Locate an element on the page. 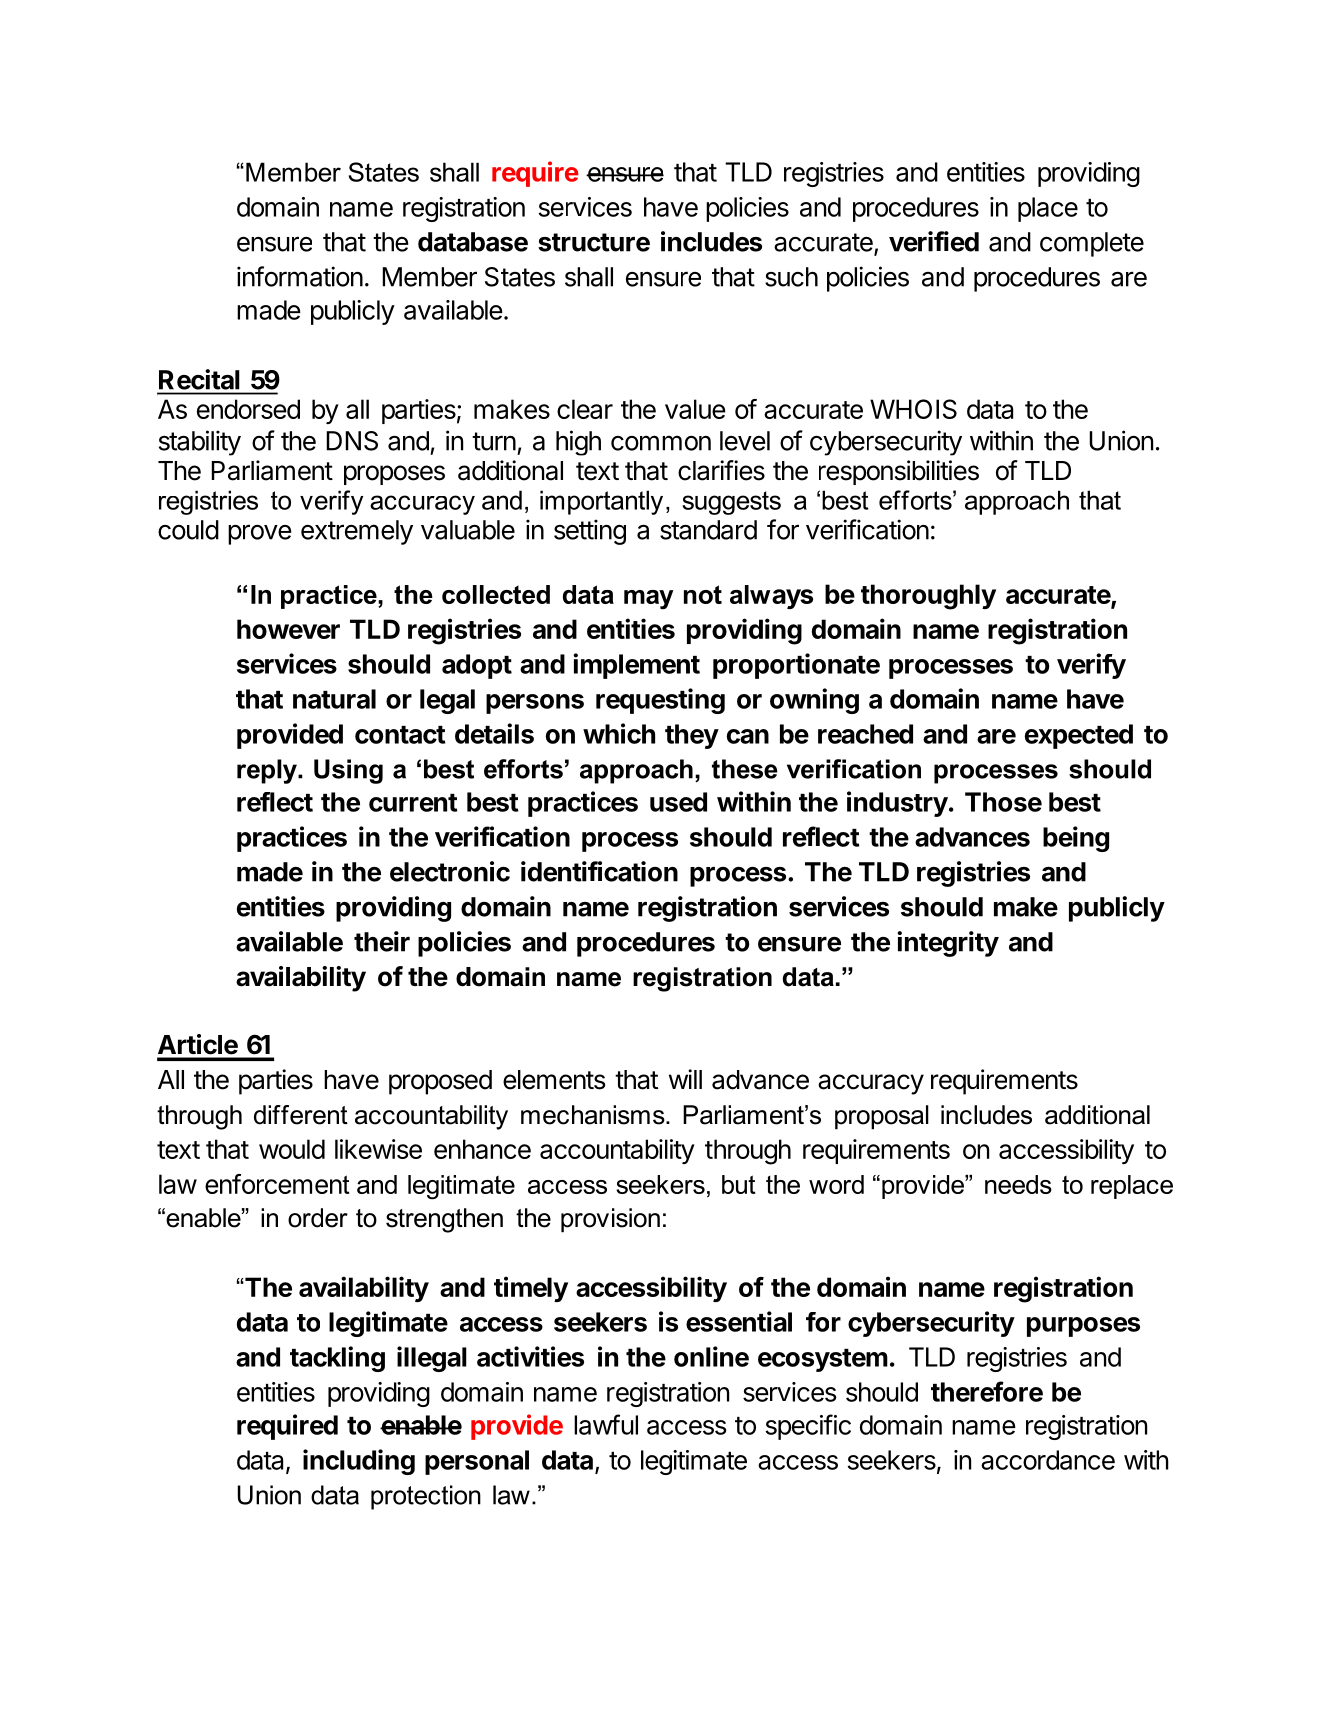 This image has height=1726, width=1334. information is located at coordinates (300, 276).
